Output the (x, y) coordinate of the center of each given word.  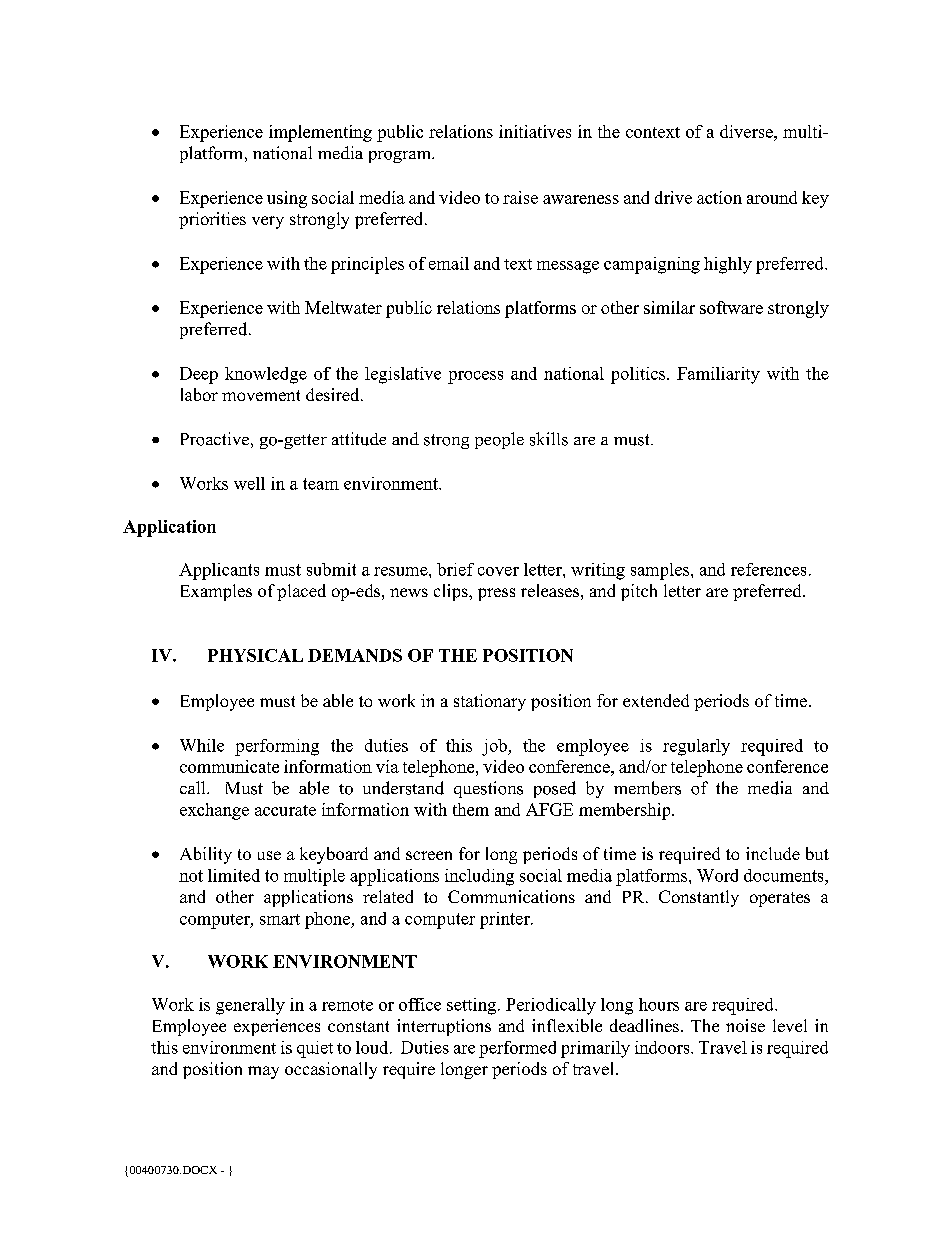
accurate (285, 810)
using (287, 199)
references (768, 569)
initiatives (535, 131)
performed (517, 1049)
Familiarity (718, 375)
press (496, 594)
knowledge (266, 375)
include (773, 853)
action (719, 197)
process (475, 377)
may (263, 1072)
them (471, 809)
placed (301, 592)
